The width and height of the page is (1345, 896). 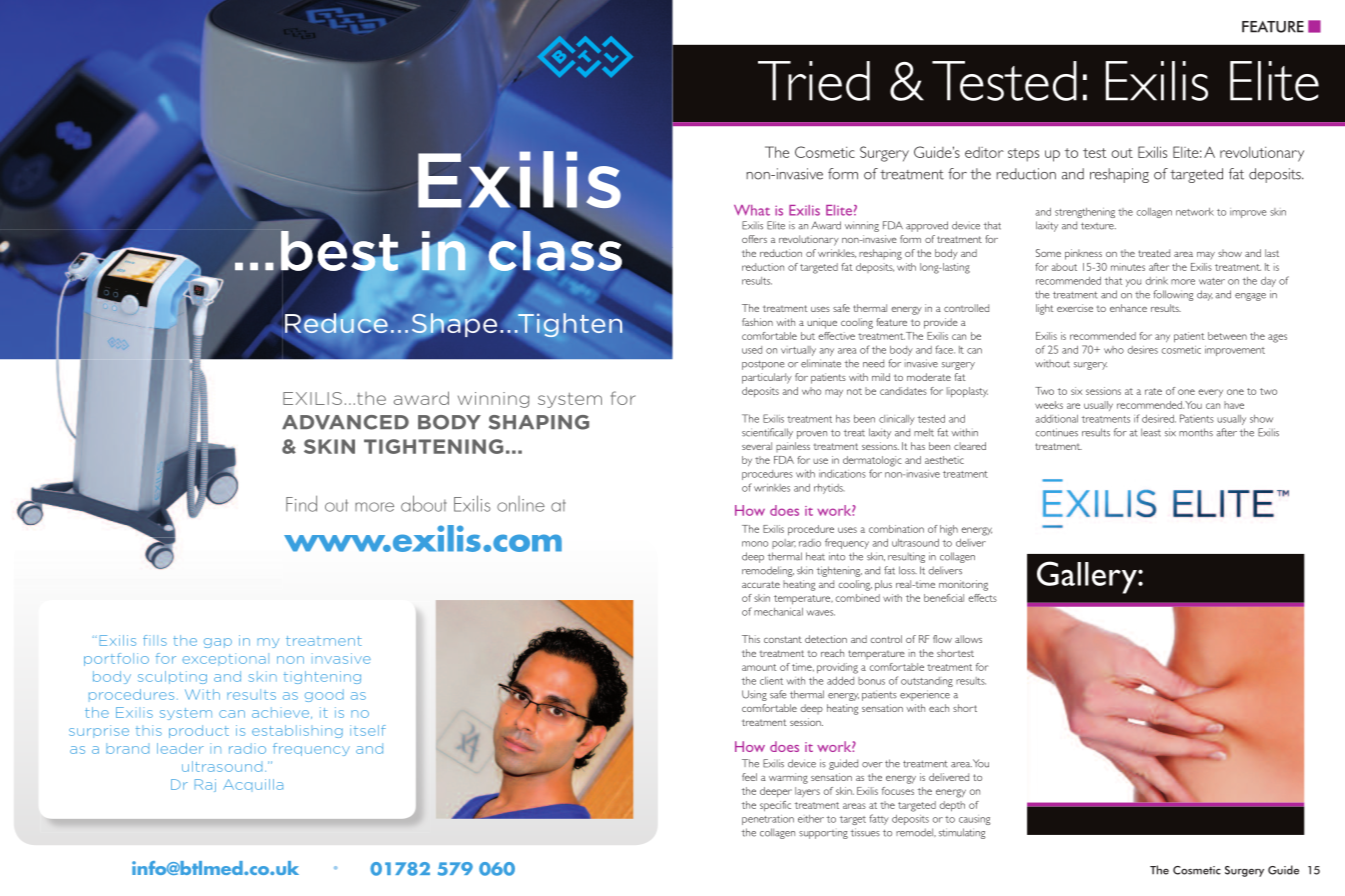 I want to click on feel, so click(x=749, y=777).
